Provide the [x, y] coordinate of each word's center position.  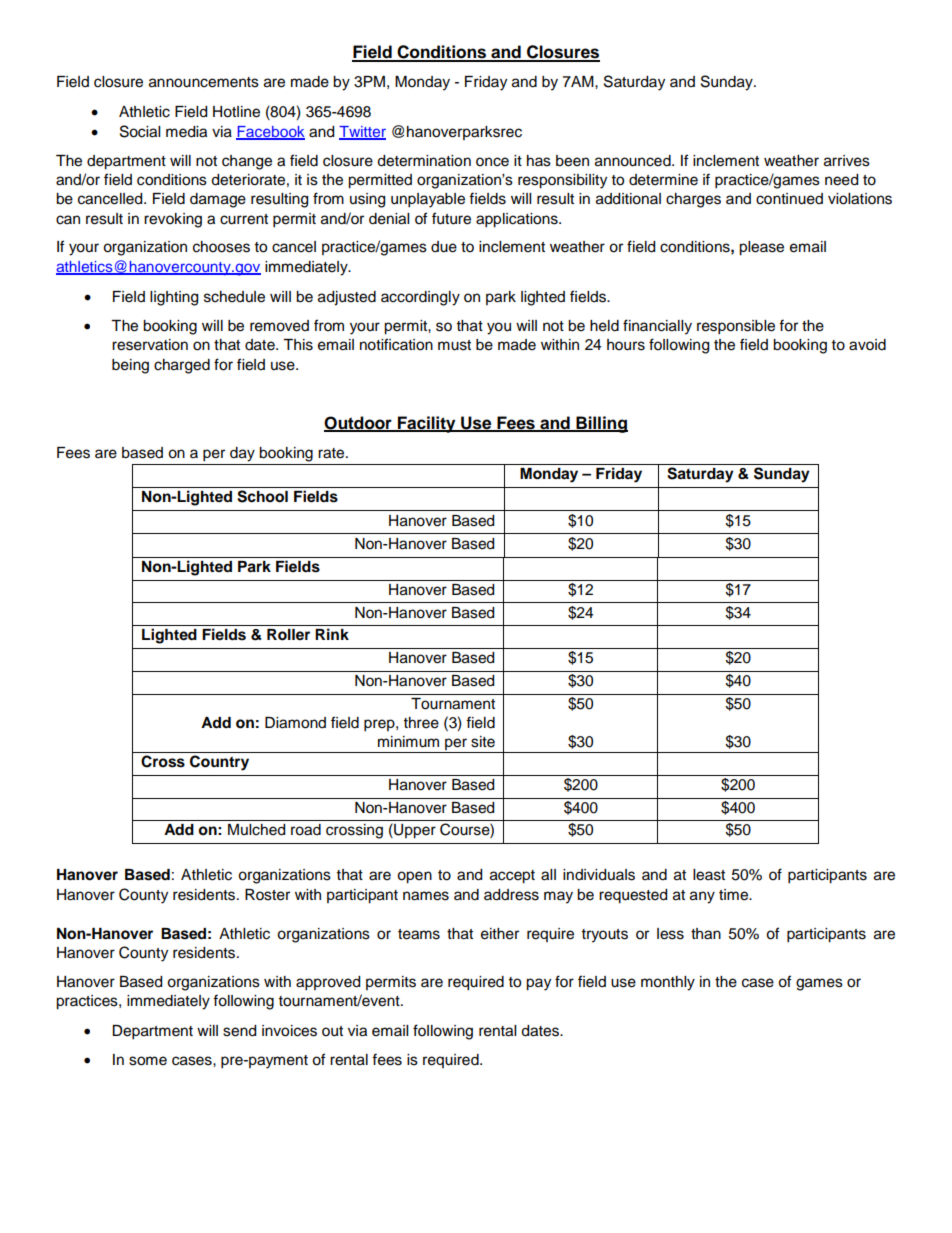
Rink [332, 634]
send [239, 1031]
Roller [288, 635]
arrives [847, 161]
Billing [601, 424]
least [709, 875]
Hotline [236, 112]
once [492, 162]
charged [182, 366]
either [500, 934]
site [483, 742]
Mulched [256, 830]
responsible [736, 327]
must [454, 345]
